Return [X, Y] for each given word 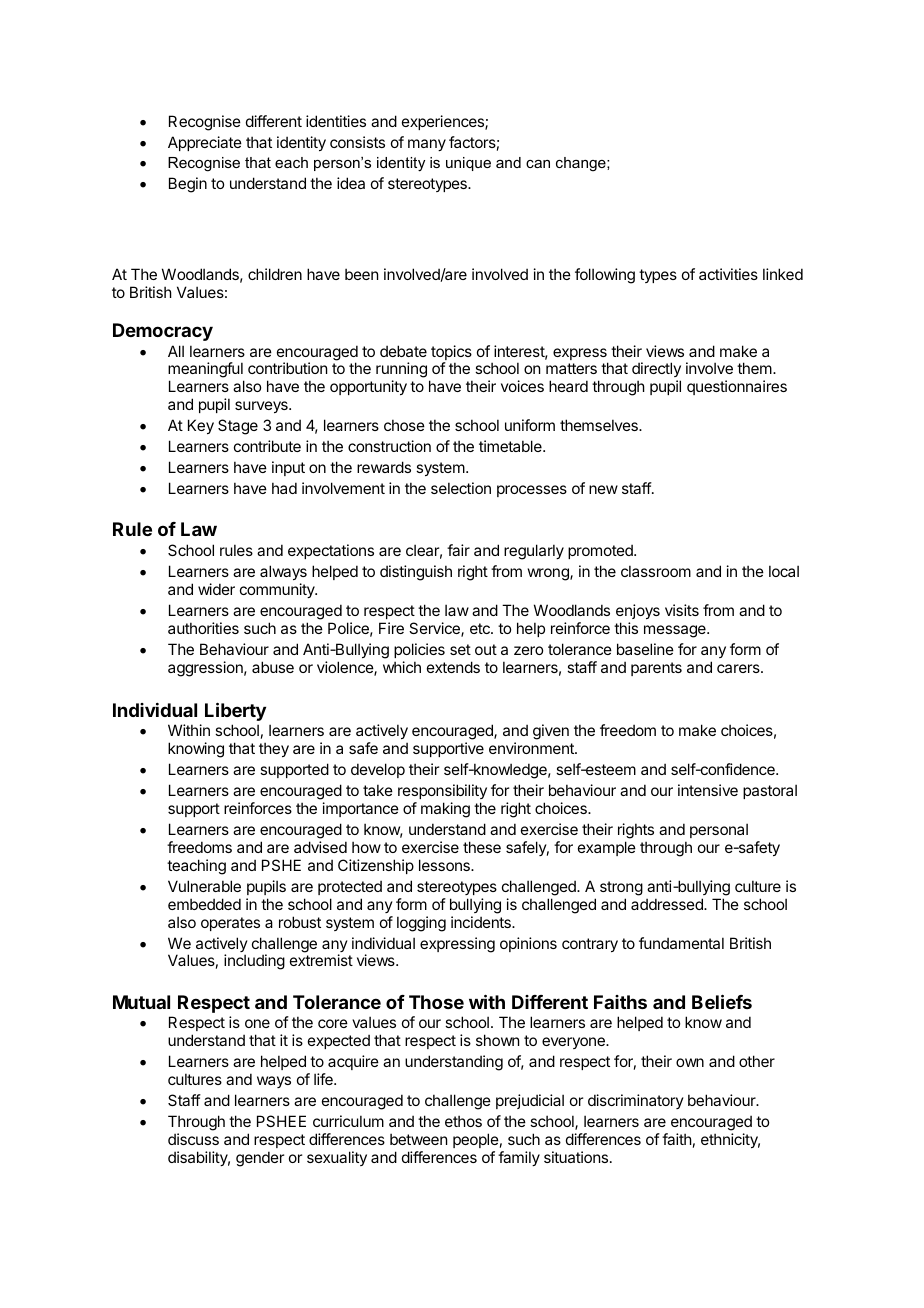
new [603, 489]
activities [728, 274]
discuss [193, 1139]
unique [468, 164]
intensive [708, 790]
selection [461, 488]
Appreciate [205, 143]
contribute [267, 446]
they [274, 749]
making [445, 810]
